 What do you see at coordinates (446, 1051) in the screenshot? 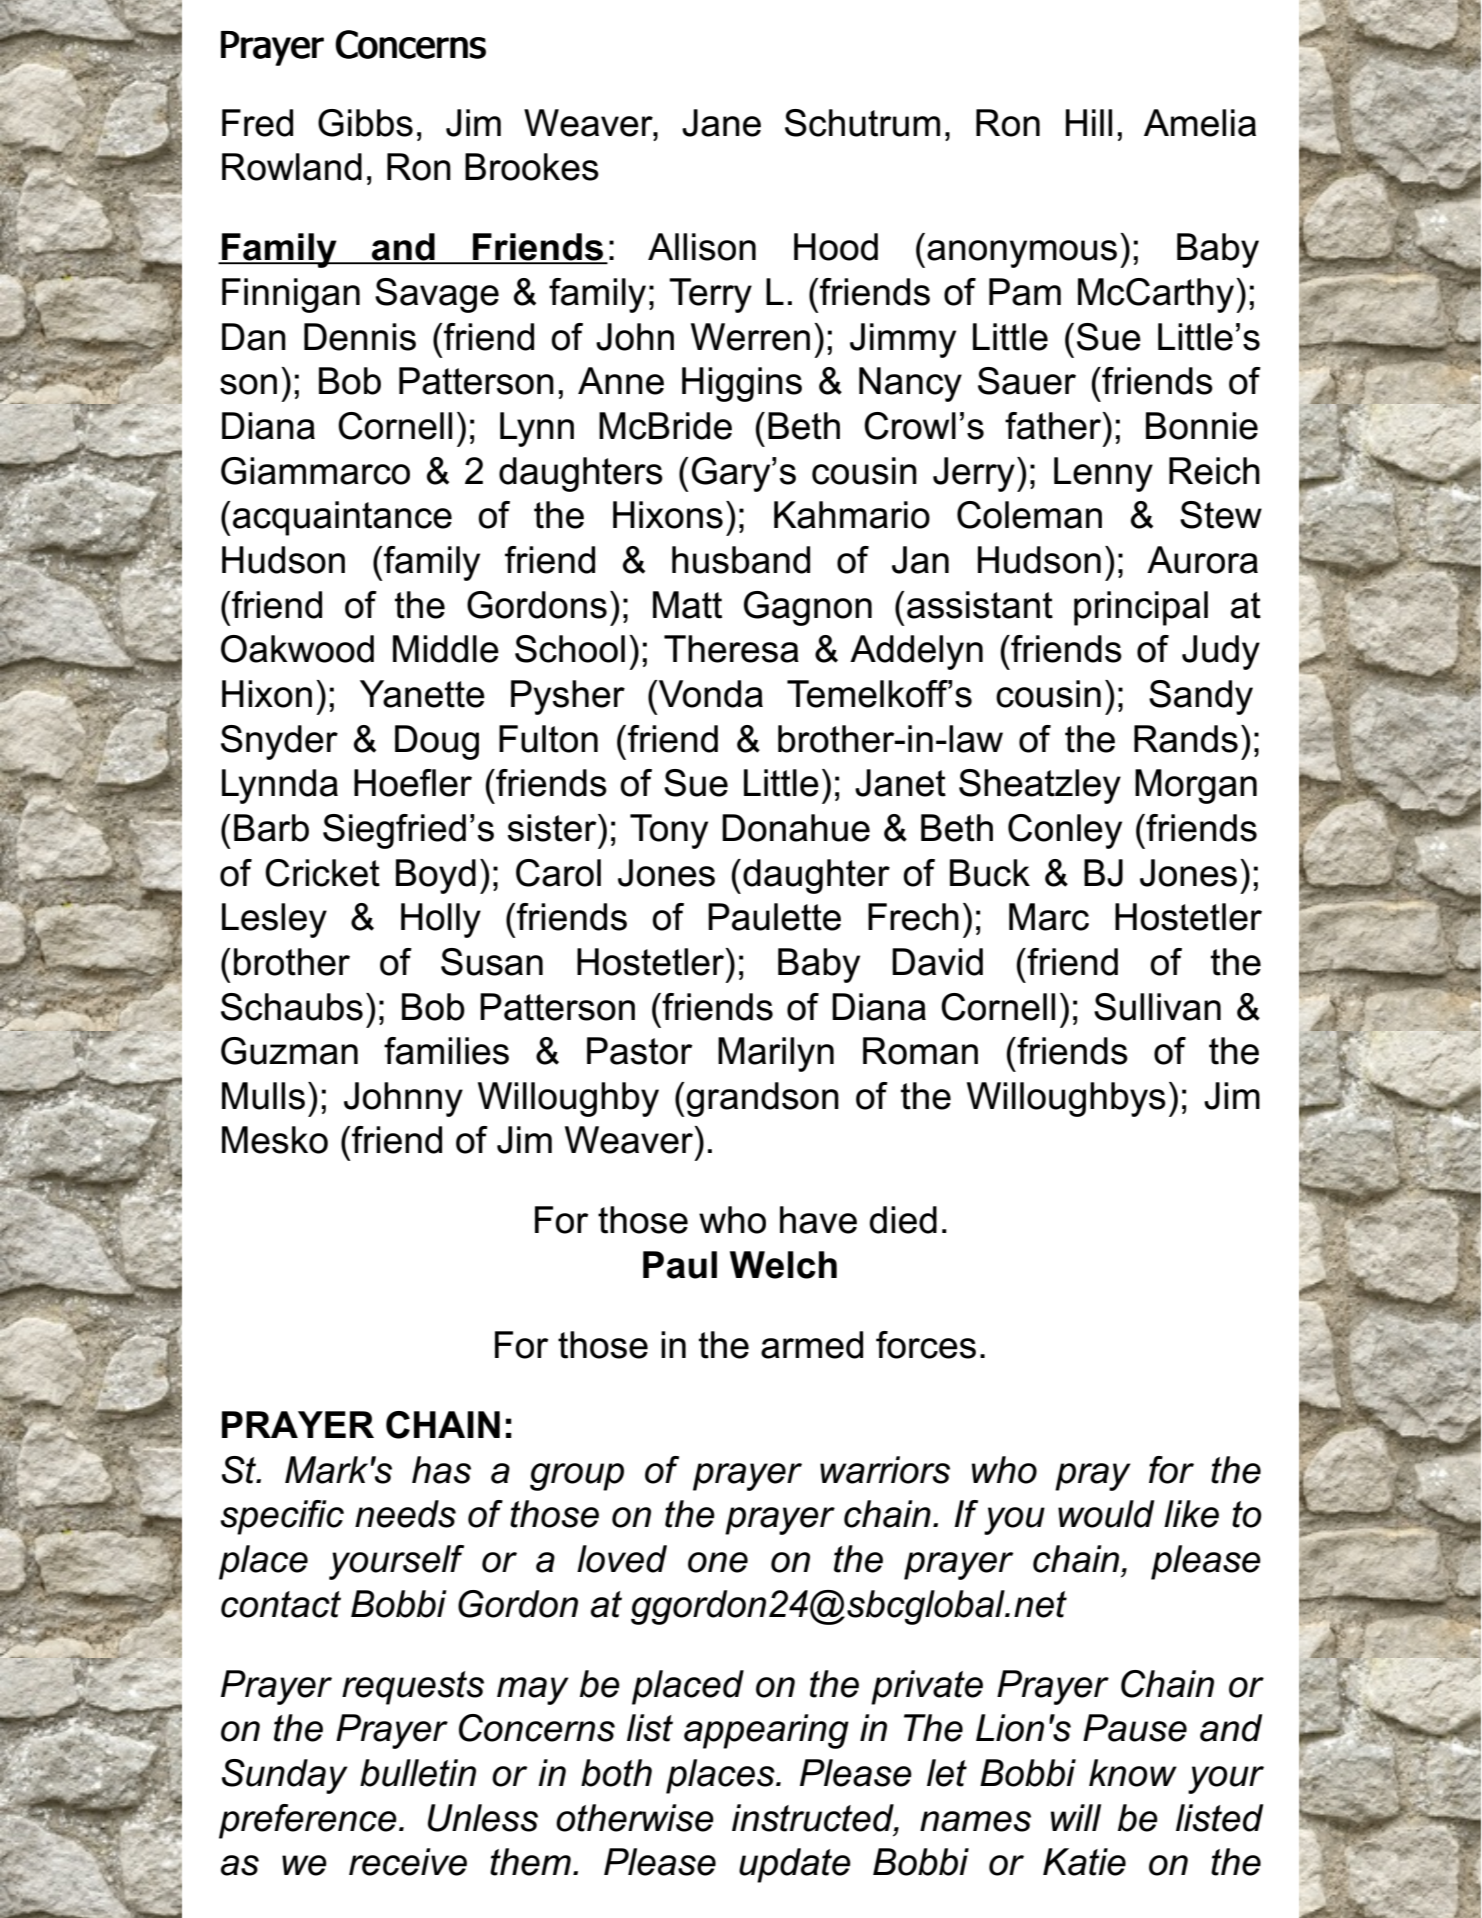
I see `families` at bounding box center [446, 1051].
